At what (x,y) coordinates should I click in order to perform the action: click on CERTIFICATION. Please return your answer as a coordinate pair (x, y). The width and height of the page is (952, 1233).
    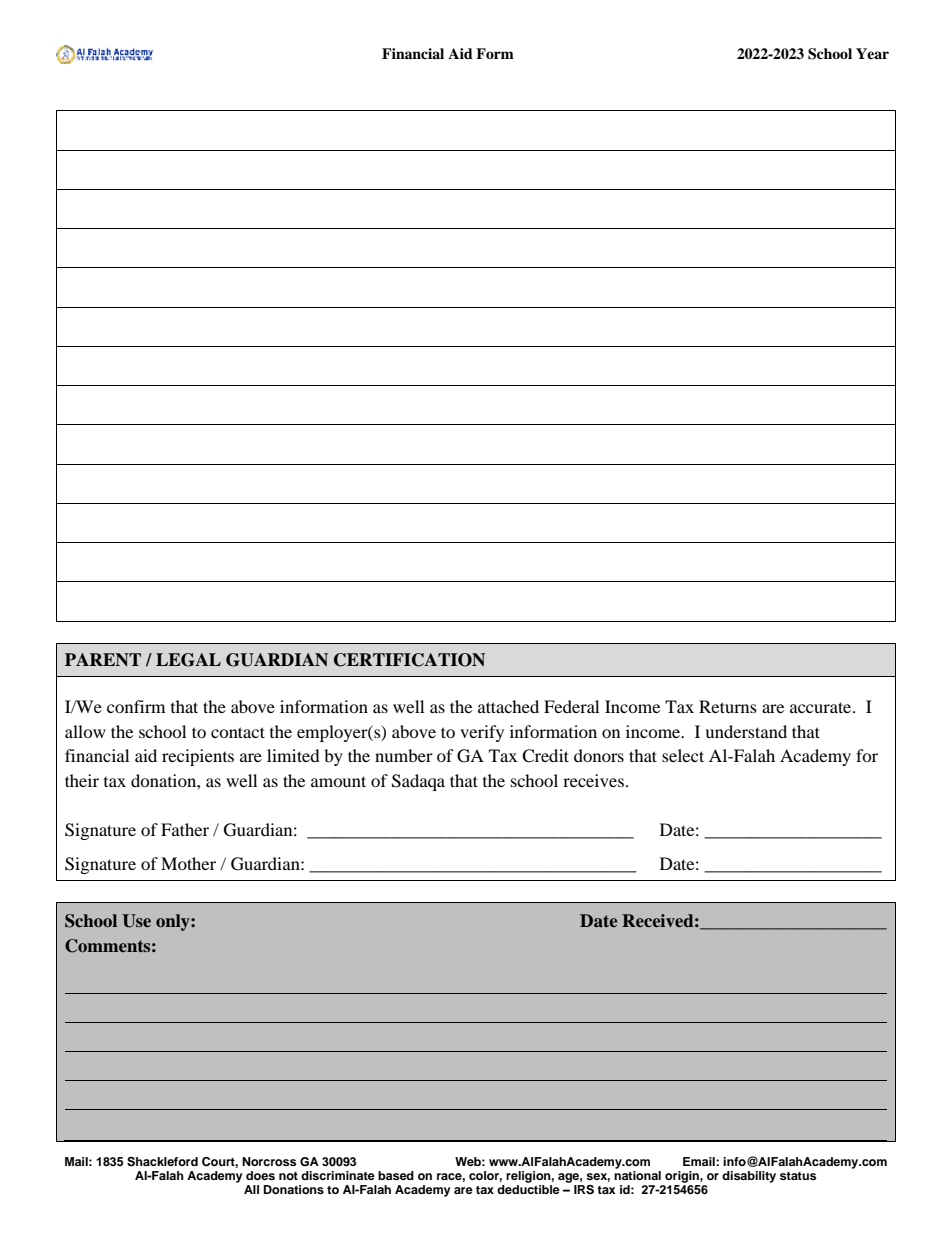
    Looking at the image, I should click on (409, 660).
